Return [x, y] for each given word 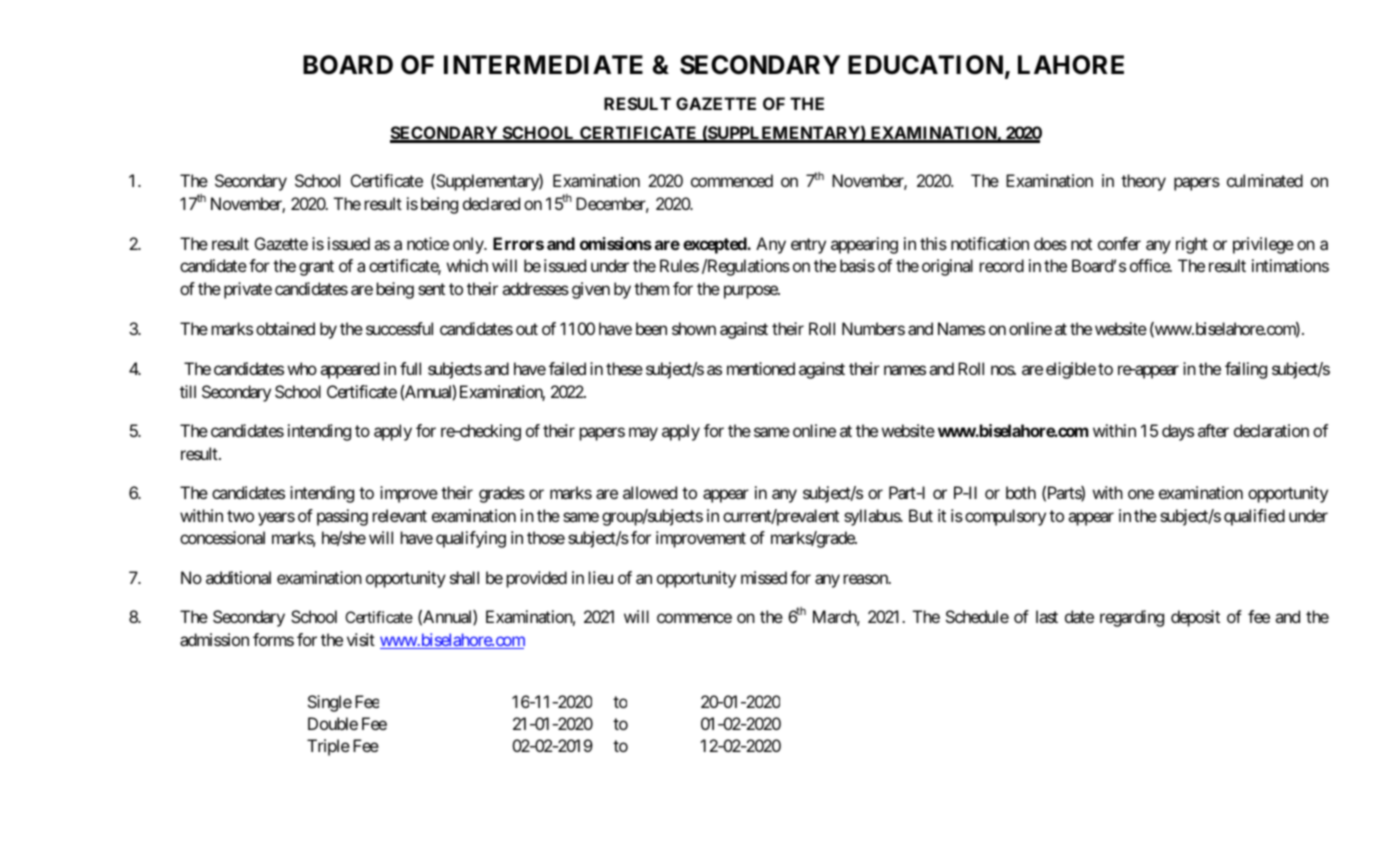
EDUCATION [925, 65]
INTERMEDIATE [543, 64]
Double [333, 723]
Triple [328, 747]
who [302, 368]
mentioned [761, 368]
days [1178, 432]
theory [1143, 182]
